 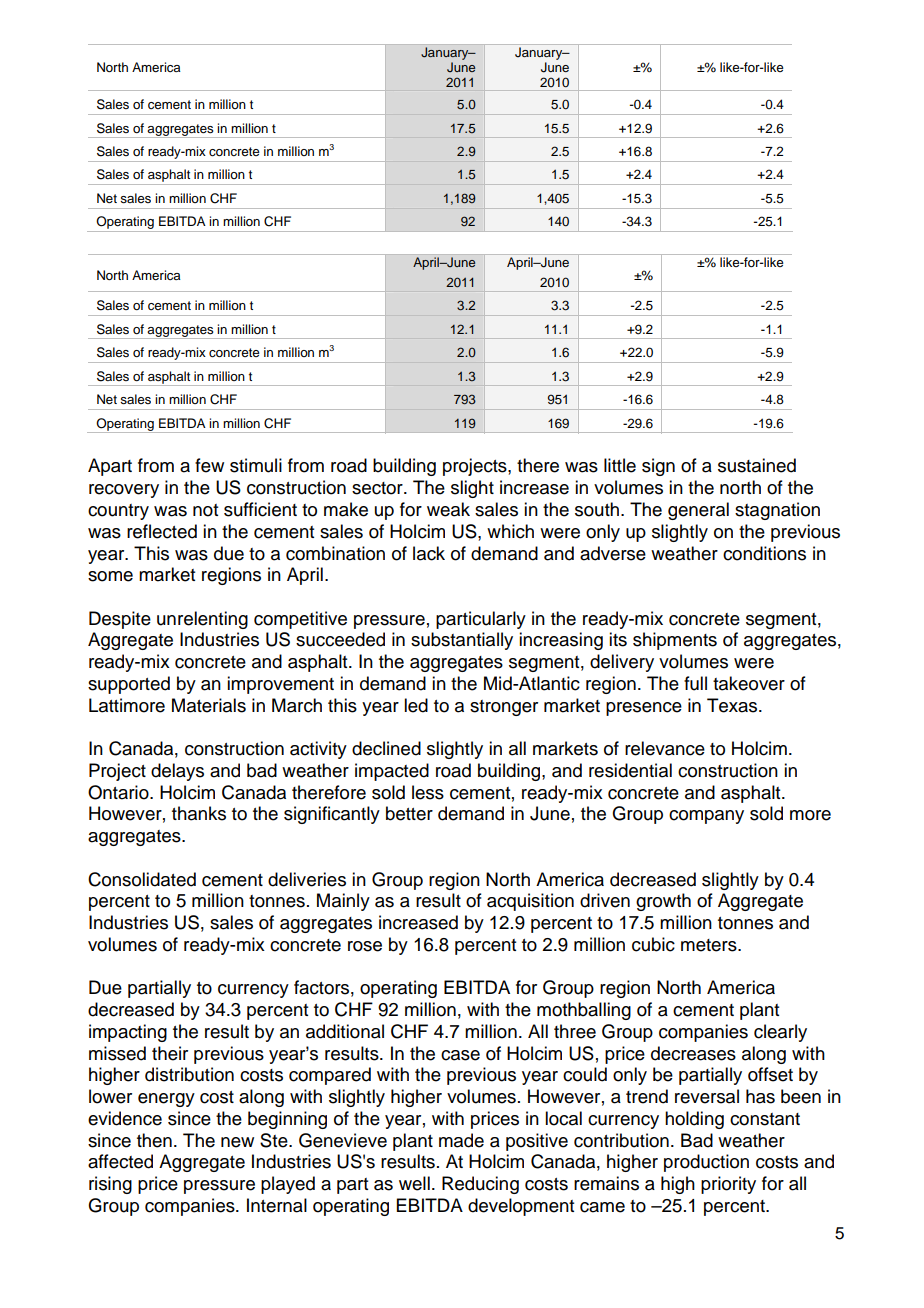 What do you see at coordinates (733, 705) in the page?
I see `Texas` at bounding box center [733, 705].
